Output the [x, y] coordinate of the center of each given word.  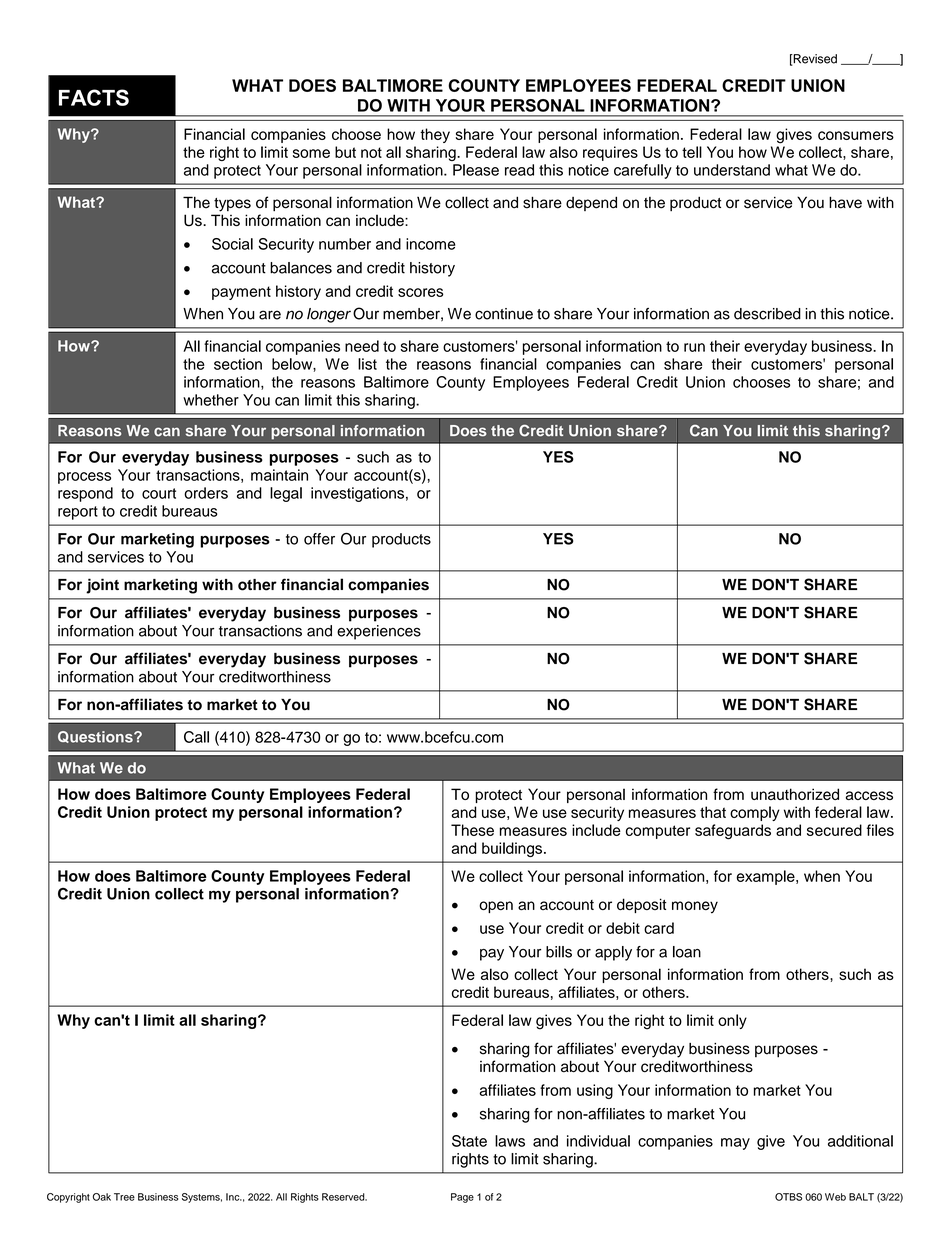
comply [755, 813]
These [472, 830]
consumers [856, 135]
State [469, 1141]
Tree [124, 1197]
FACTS [94, 97]
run [694, 347]
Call [196, 737]
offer [319, 539]
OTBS [788, 1197]
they [435, 135]
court [159, 493]
